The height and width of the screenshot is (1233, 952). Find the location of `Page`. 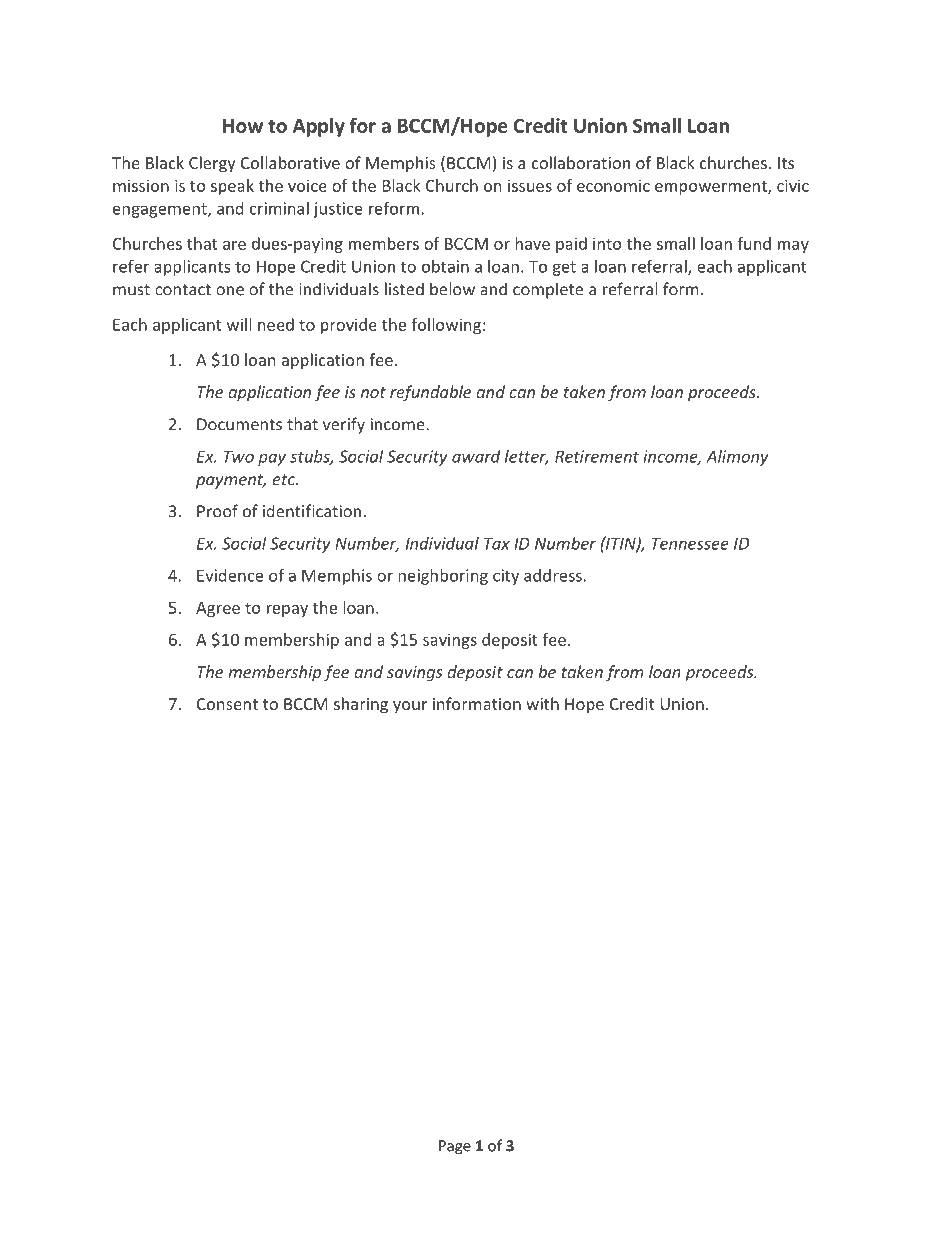

Page is located at coordinates (455, 1147).
